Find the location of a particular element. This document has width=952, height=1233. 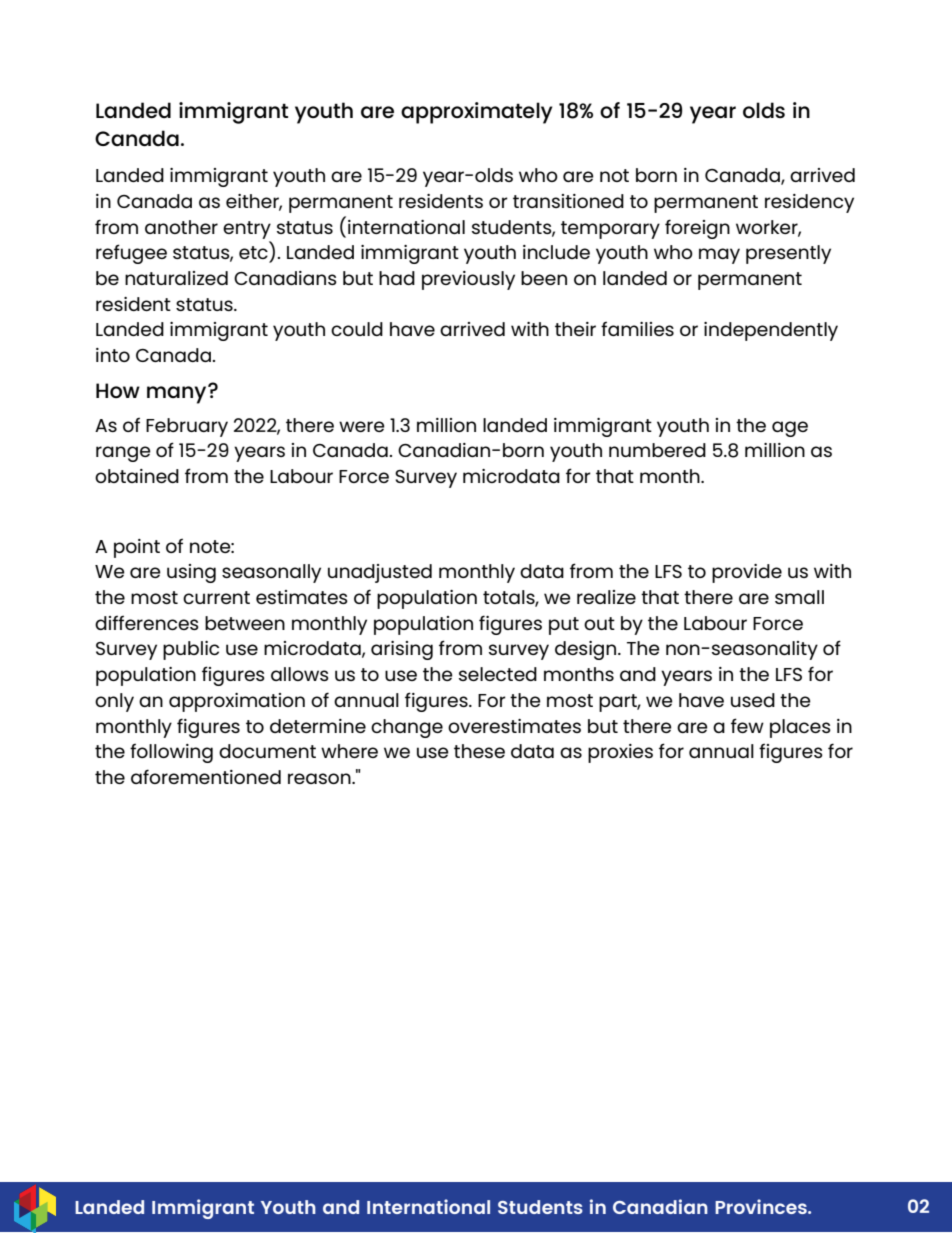

many is located at coordinates (178, 394).
